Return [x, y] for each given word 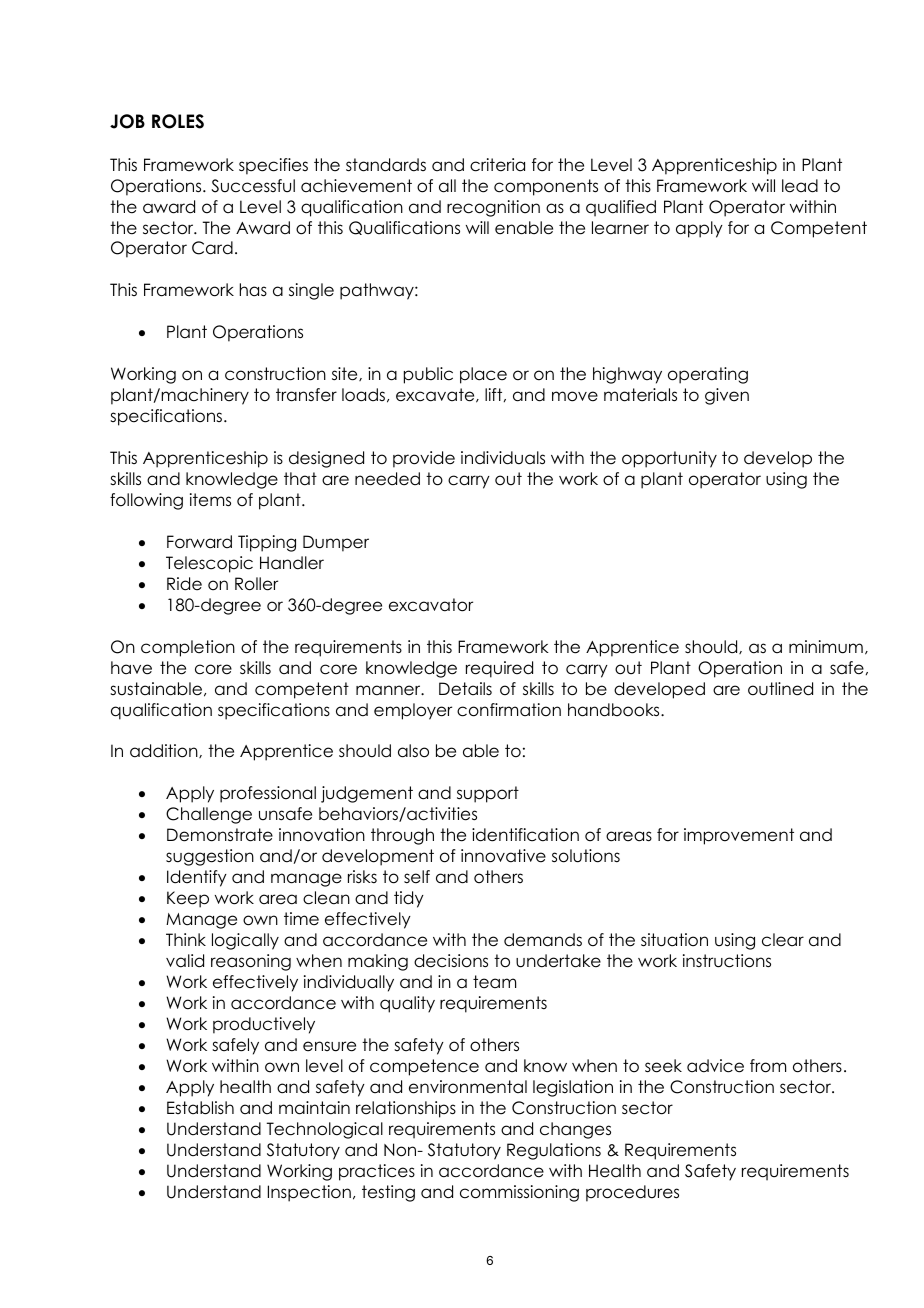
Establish [200, 1108]
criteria [497, 165]
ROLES [178, 121]
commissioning [519, 1193]
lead [800, 186]
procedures [632, 1193]
